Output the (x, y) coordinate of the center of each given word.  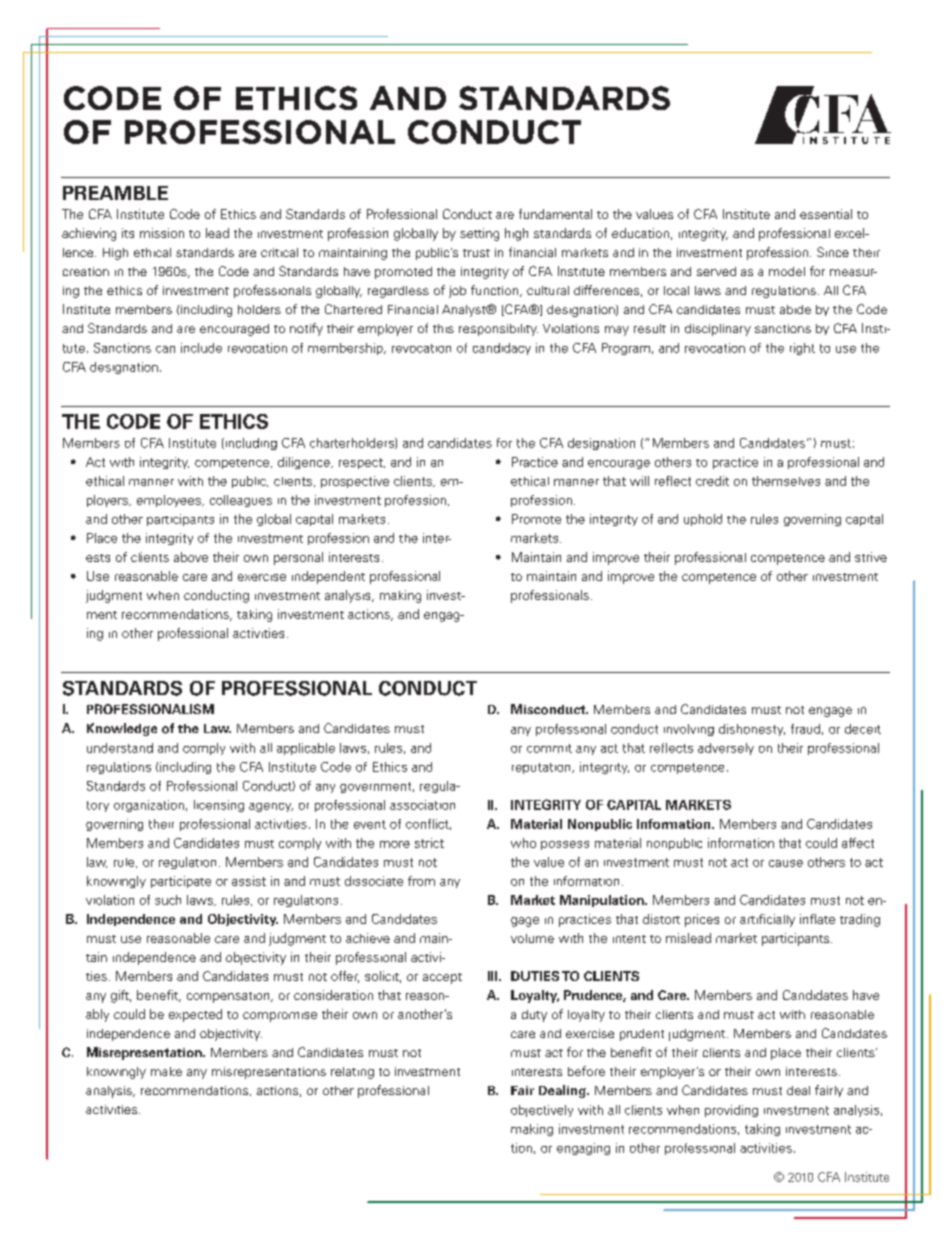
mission (162, 233)
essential (826, 214)
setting (479, 234)
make (166, 1071)
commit (549, 748)
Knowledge (122, 729)
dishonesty (752, 730)
